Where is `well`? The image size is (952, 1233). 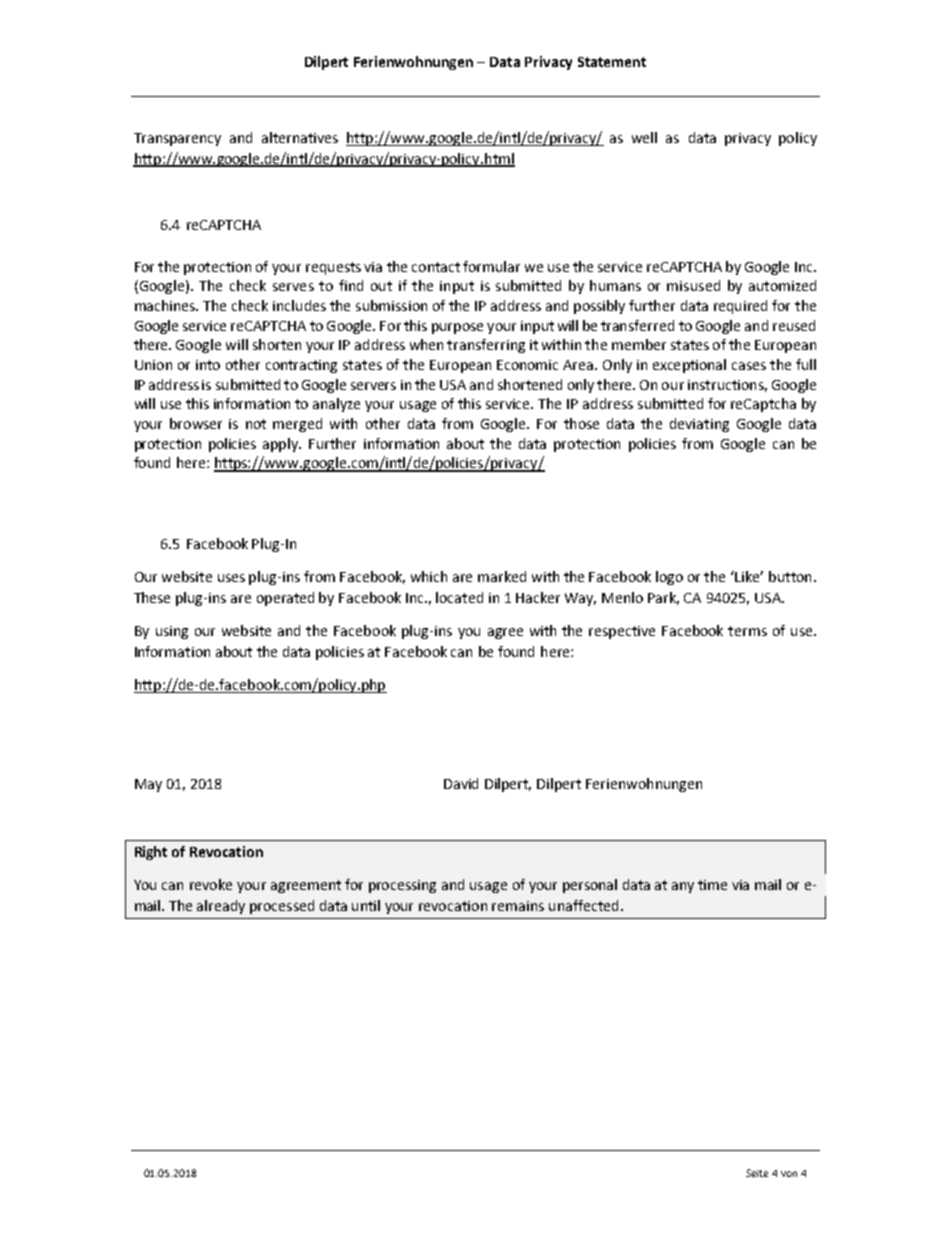 well is located at coordinates (644, 137).
